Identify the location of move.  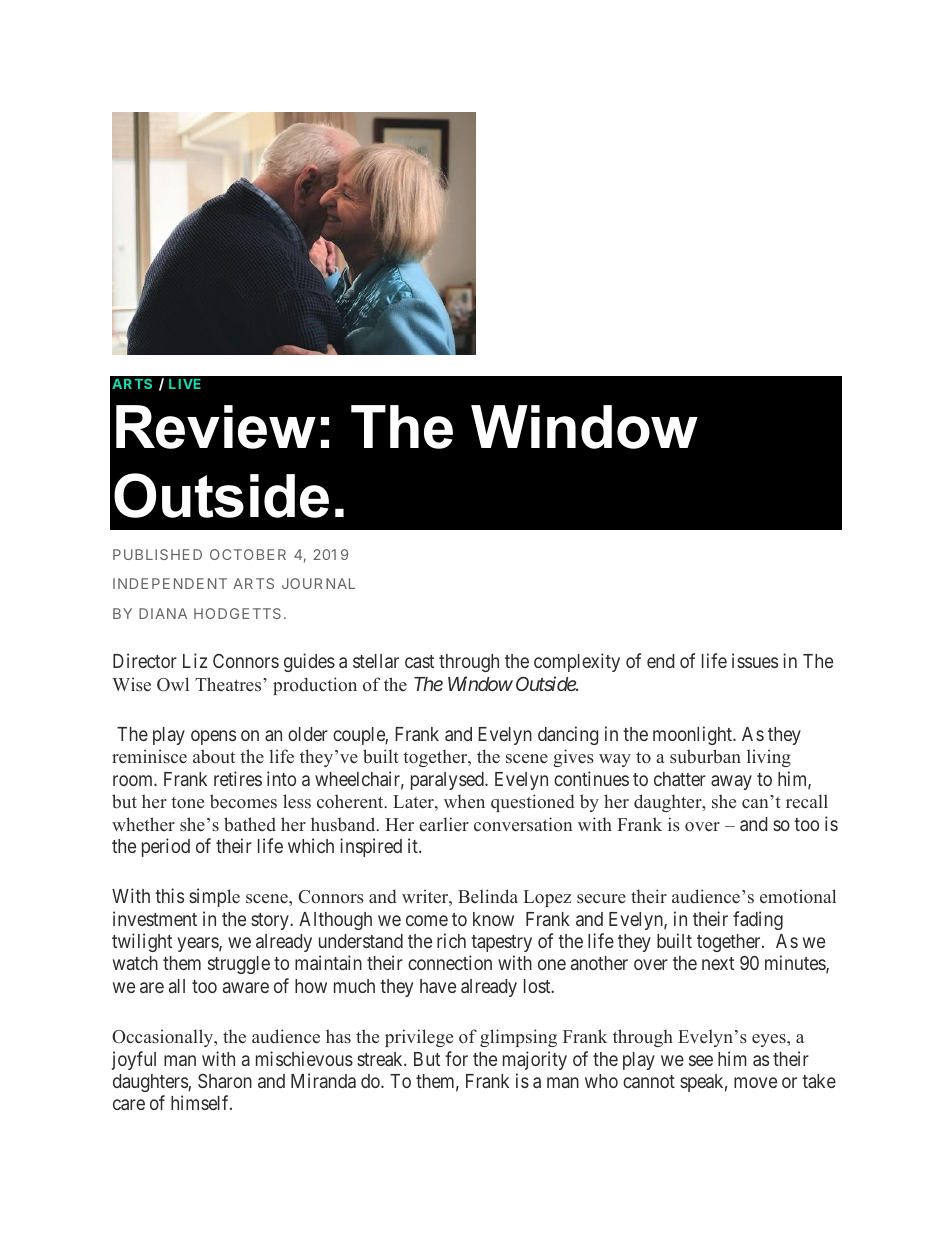
(755, 1082).
